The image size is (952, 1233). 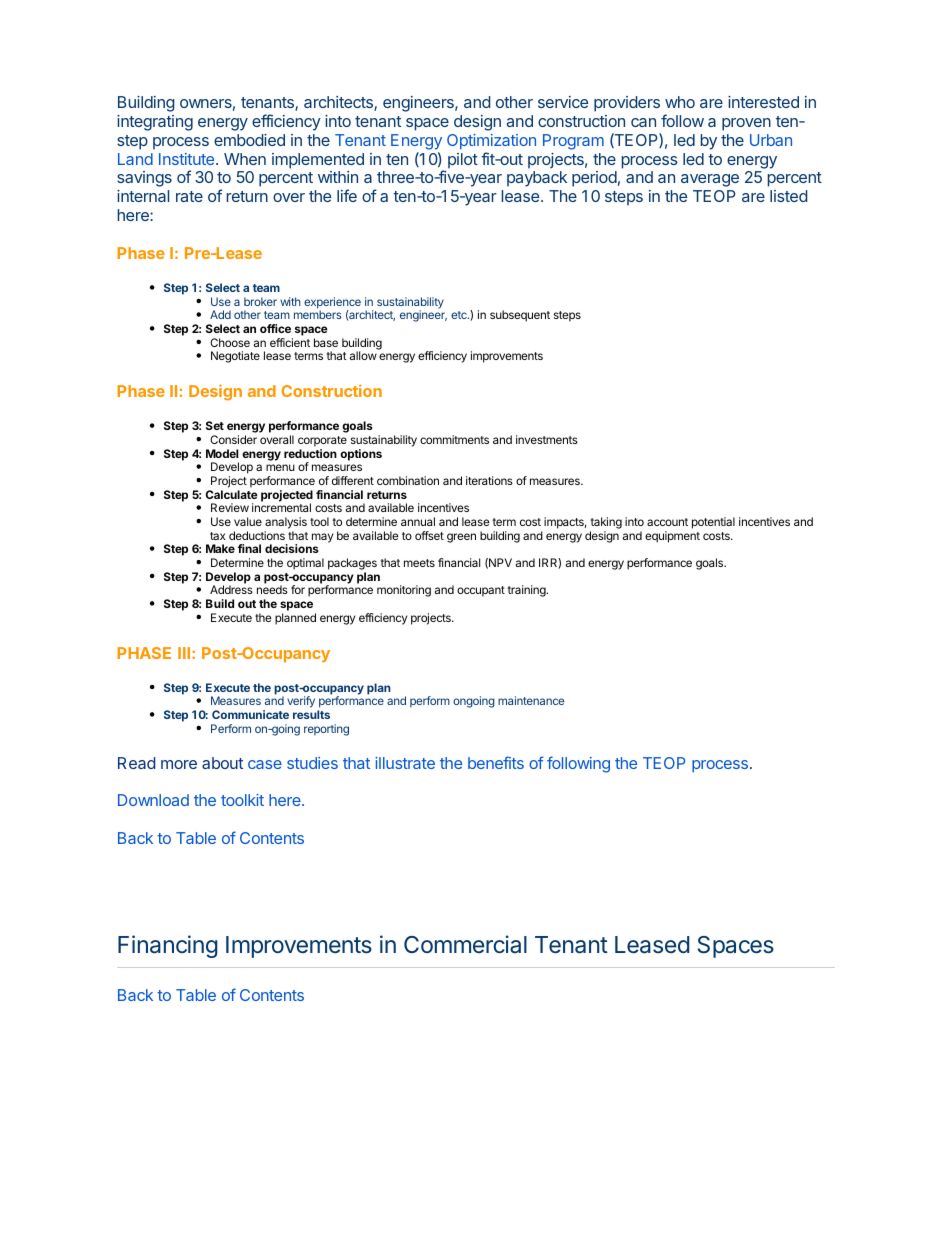 What do you see at coordinates (713, 523) in the screenshot?
I see `potential` at bounding box center [713, 523].
